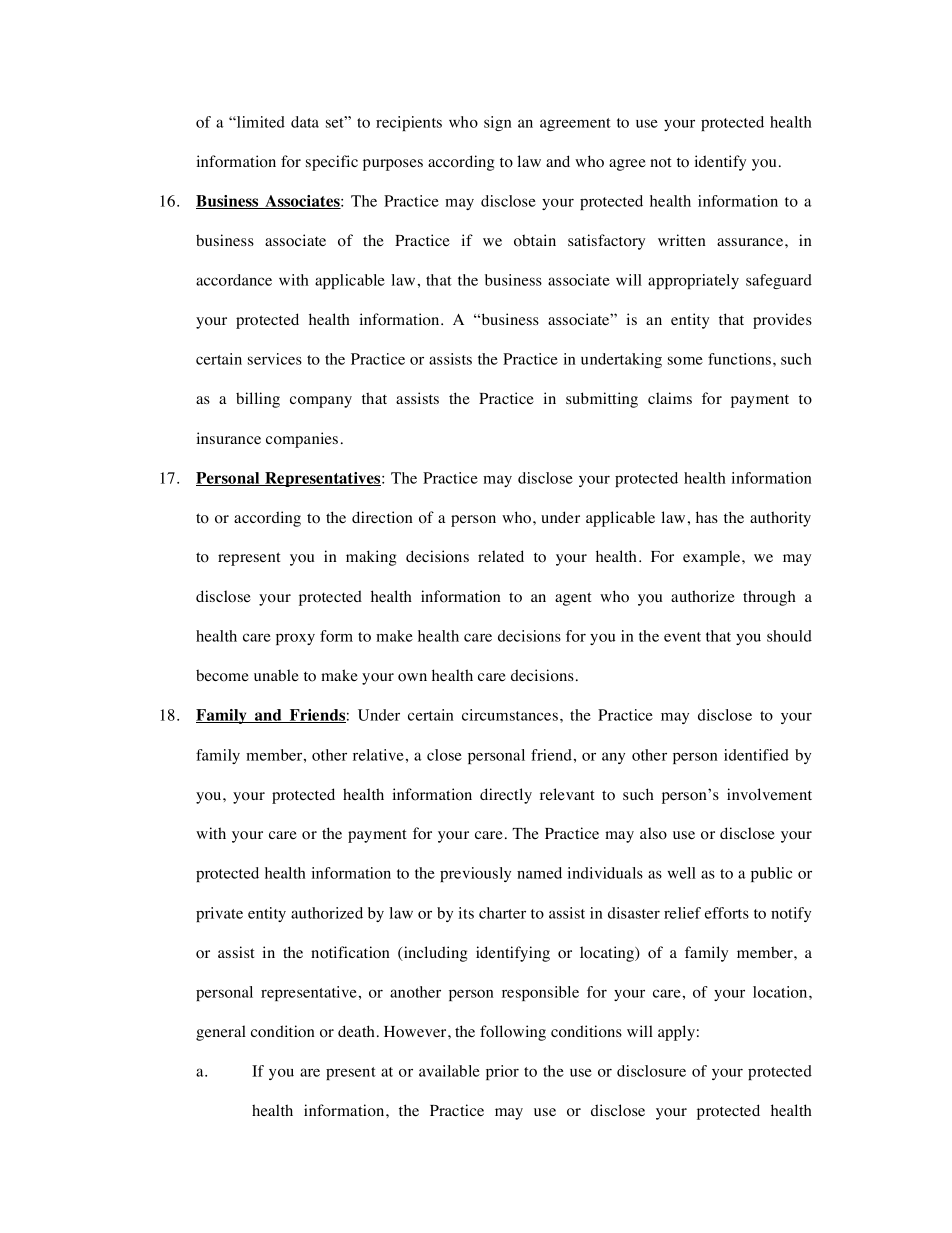  What do you see at coordinates (221, 1033) in the screenshot?
I see `general` at bounding box center [221, 1033].
